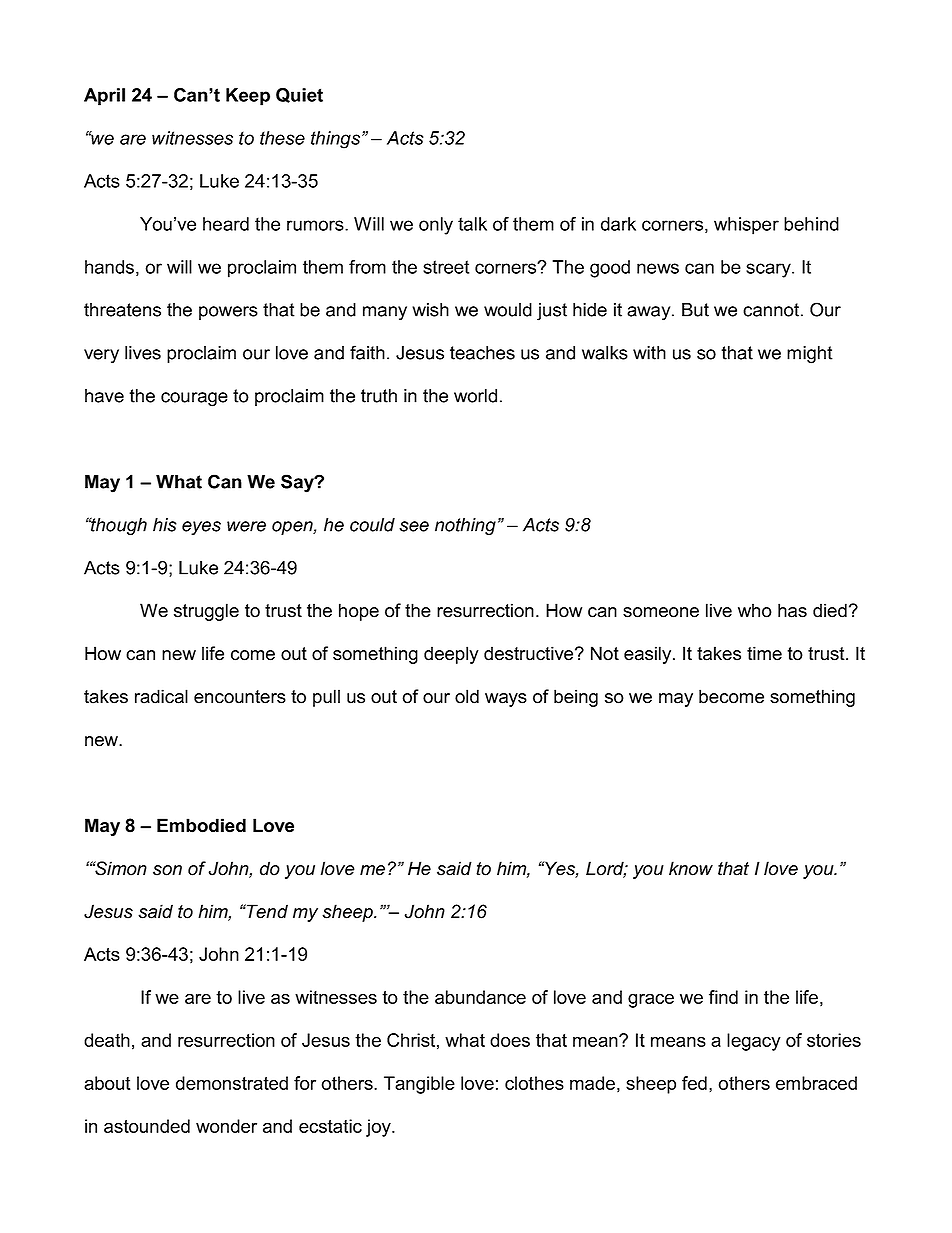 This image has width=952, height=1233. I want to click on things, so click(337, 140).
